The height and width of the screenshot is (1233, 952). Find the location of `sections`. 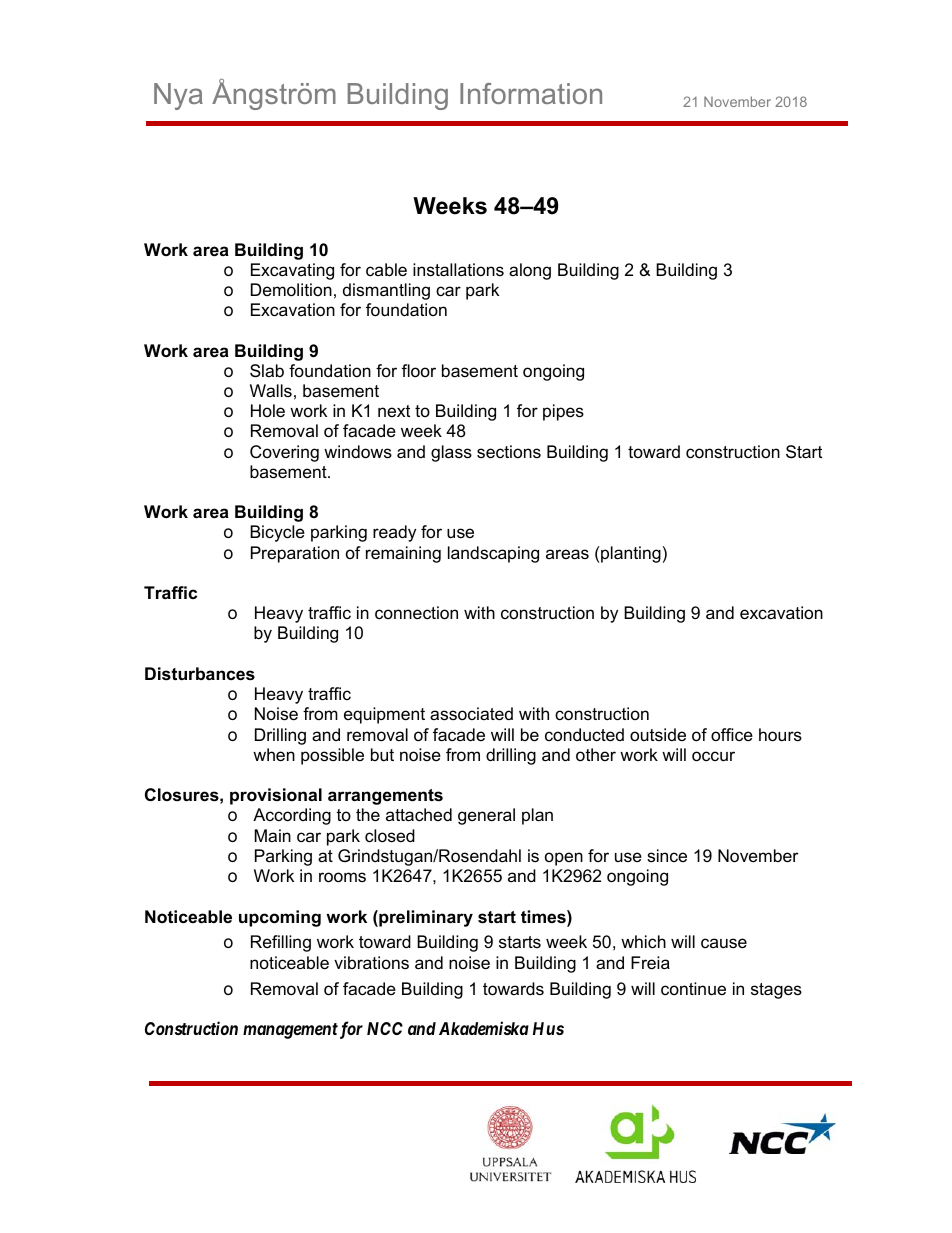

sections is located at coordinates (509, 452).
